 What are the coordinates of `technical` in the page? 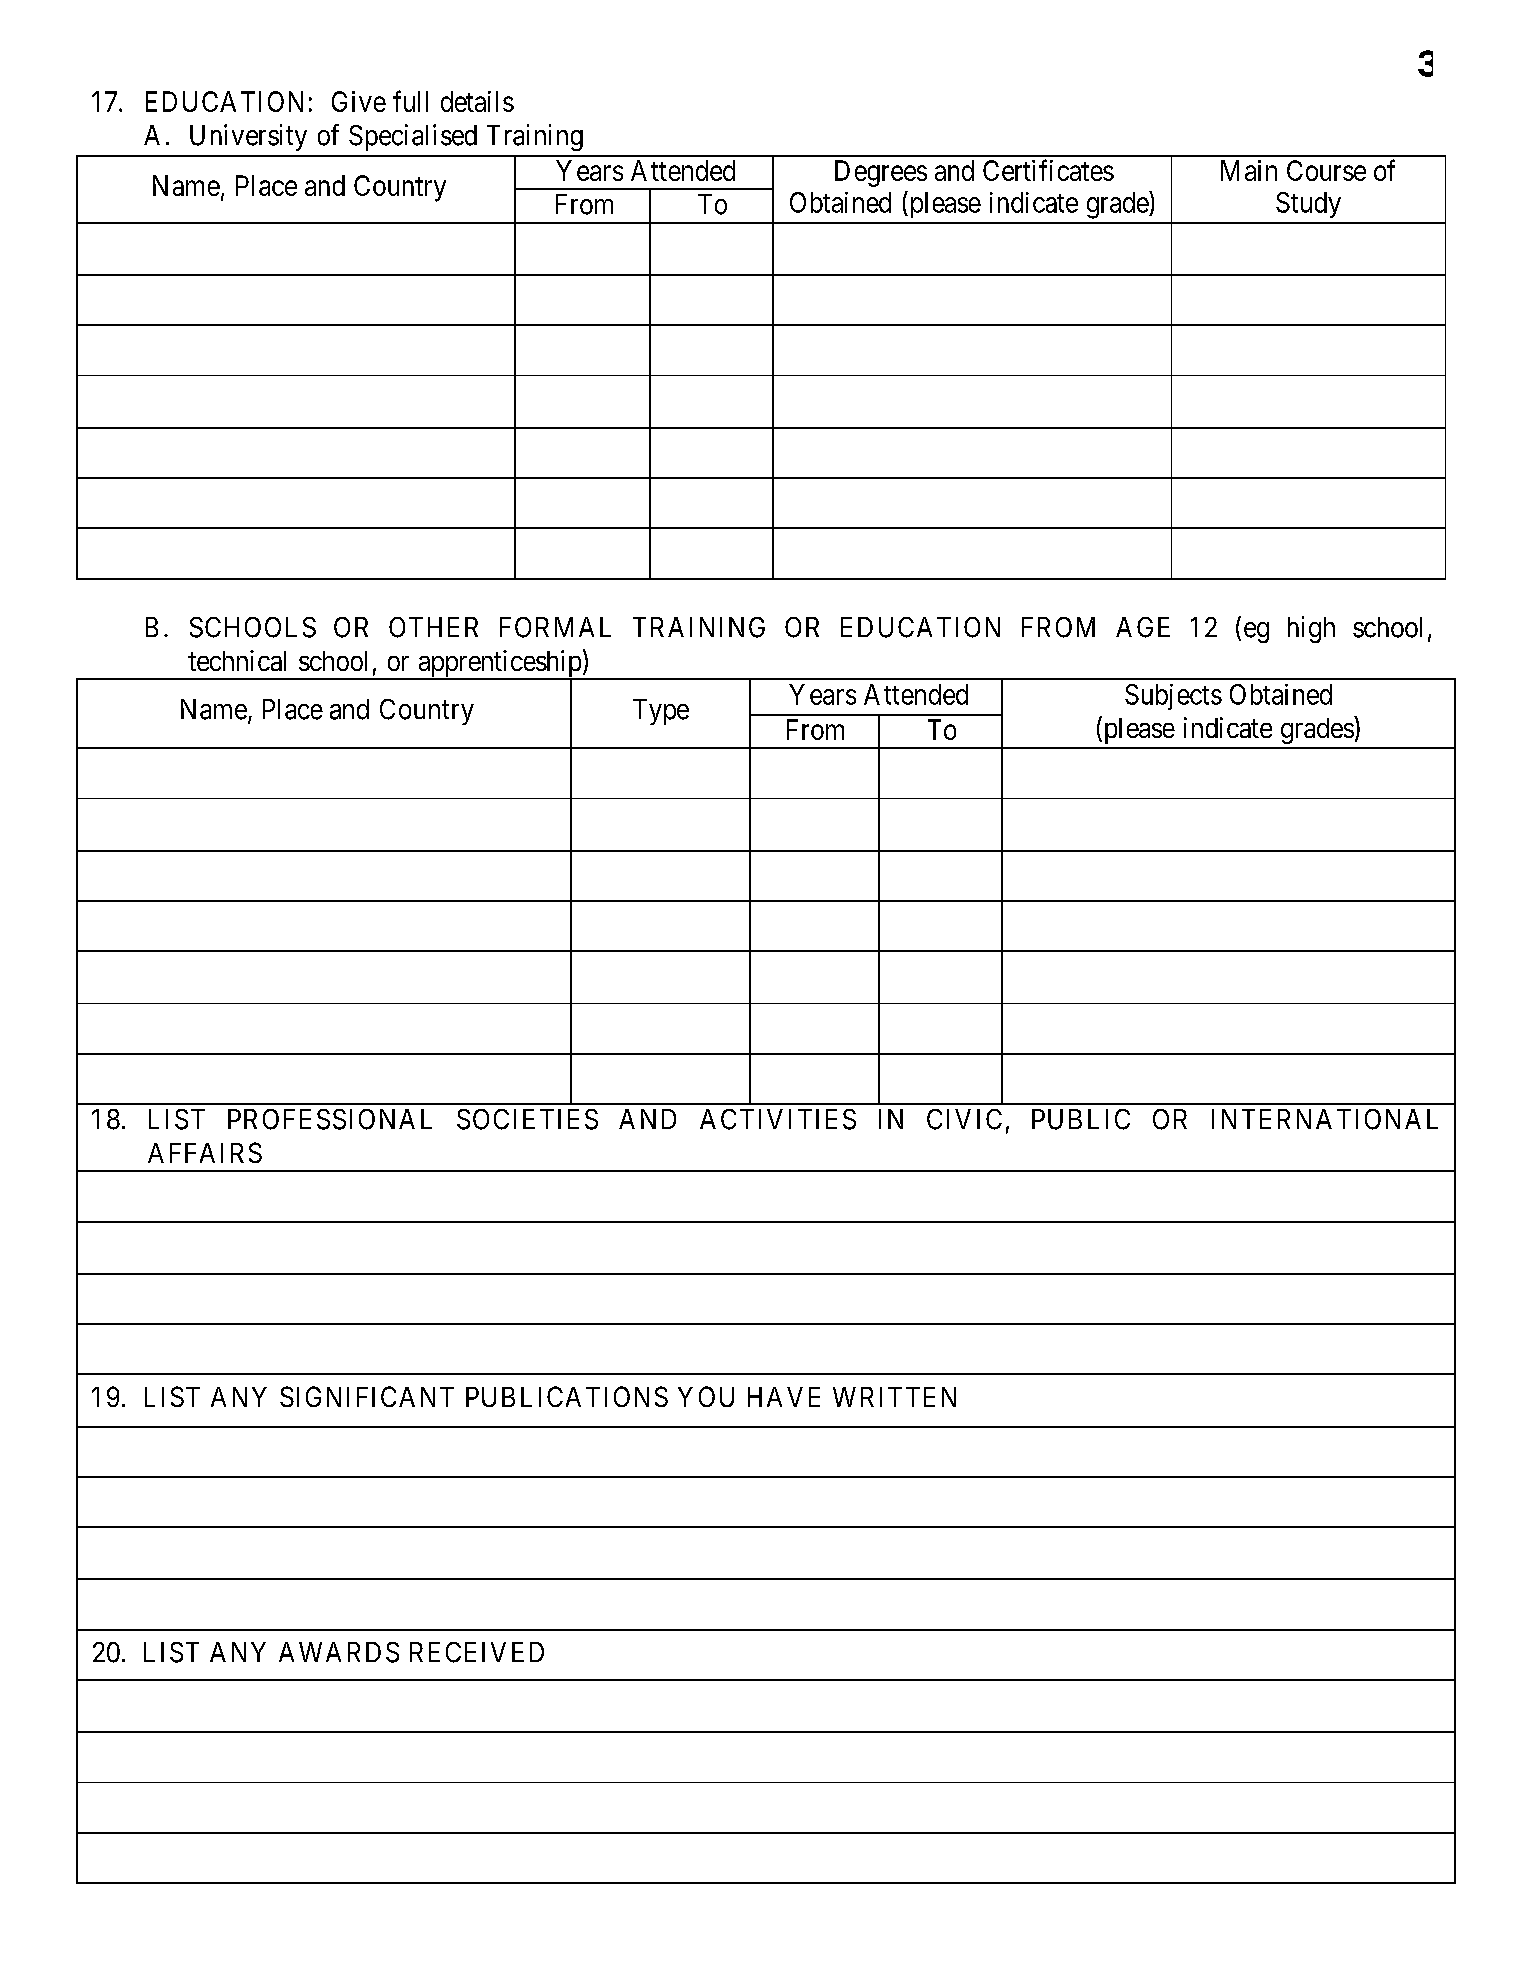 It's located at (237, 660).
